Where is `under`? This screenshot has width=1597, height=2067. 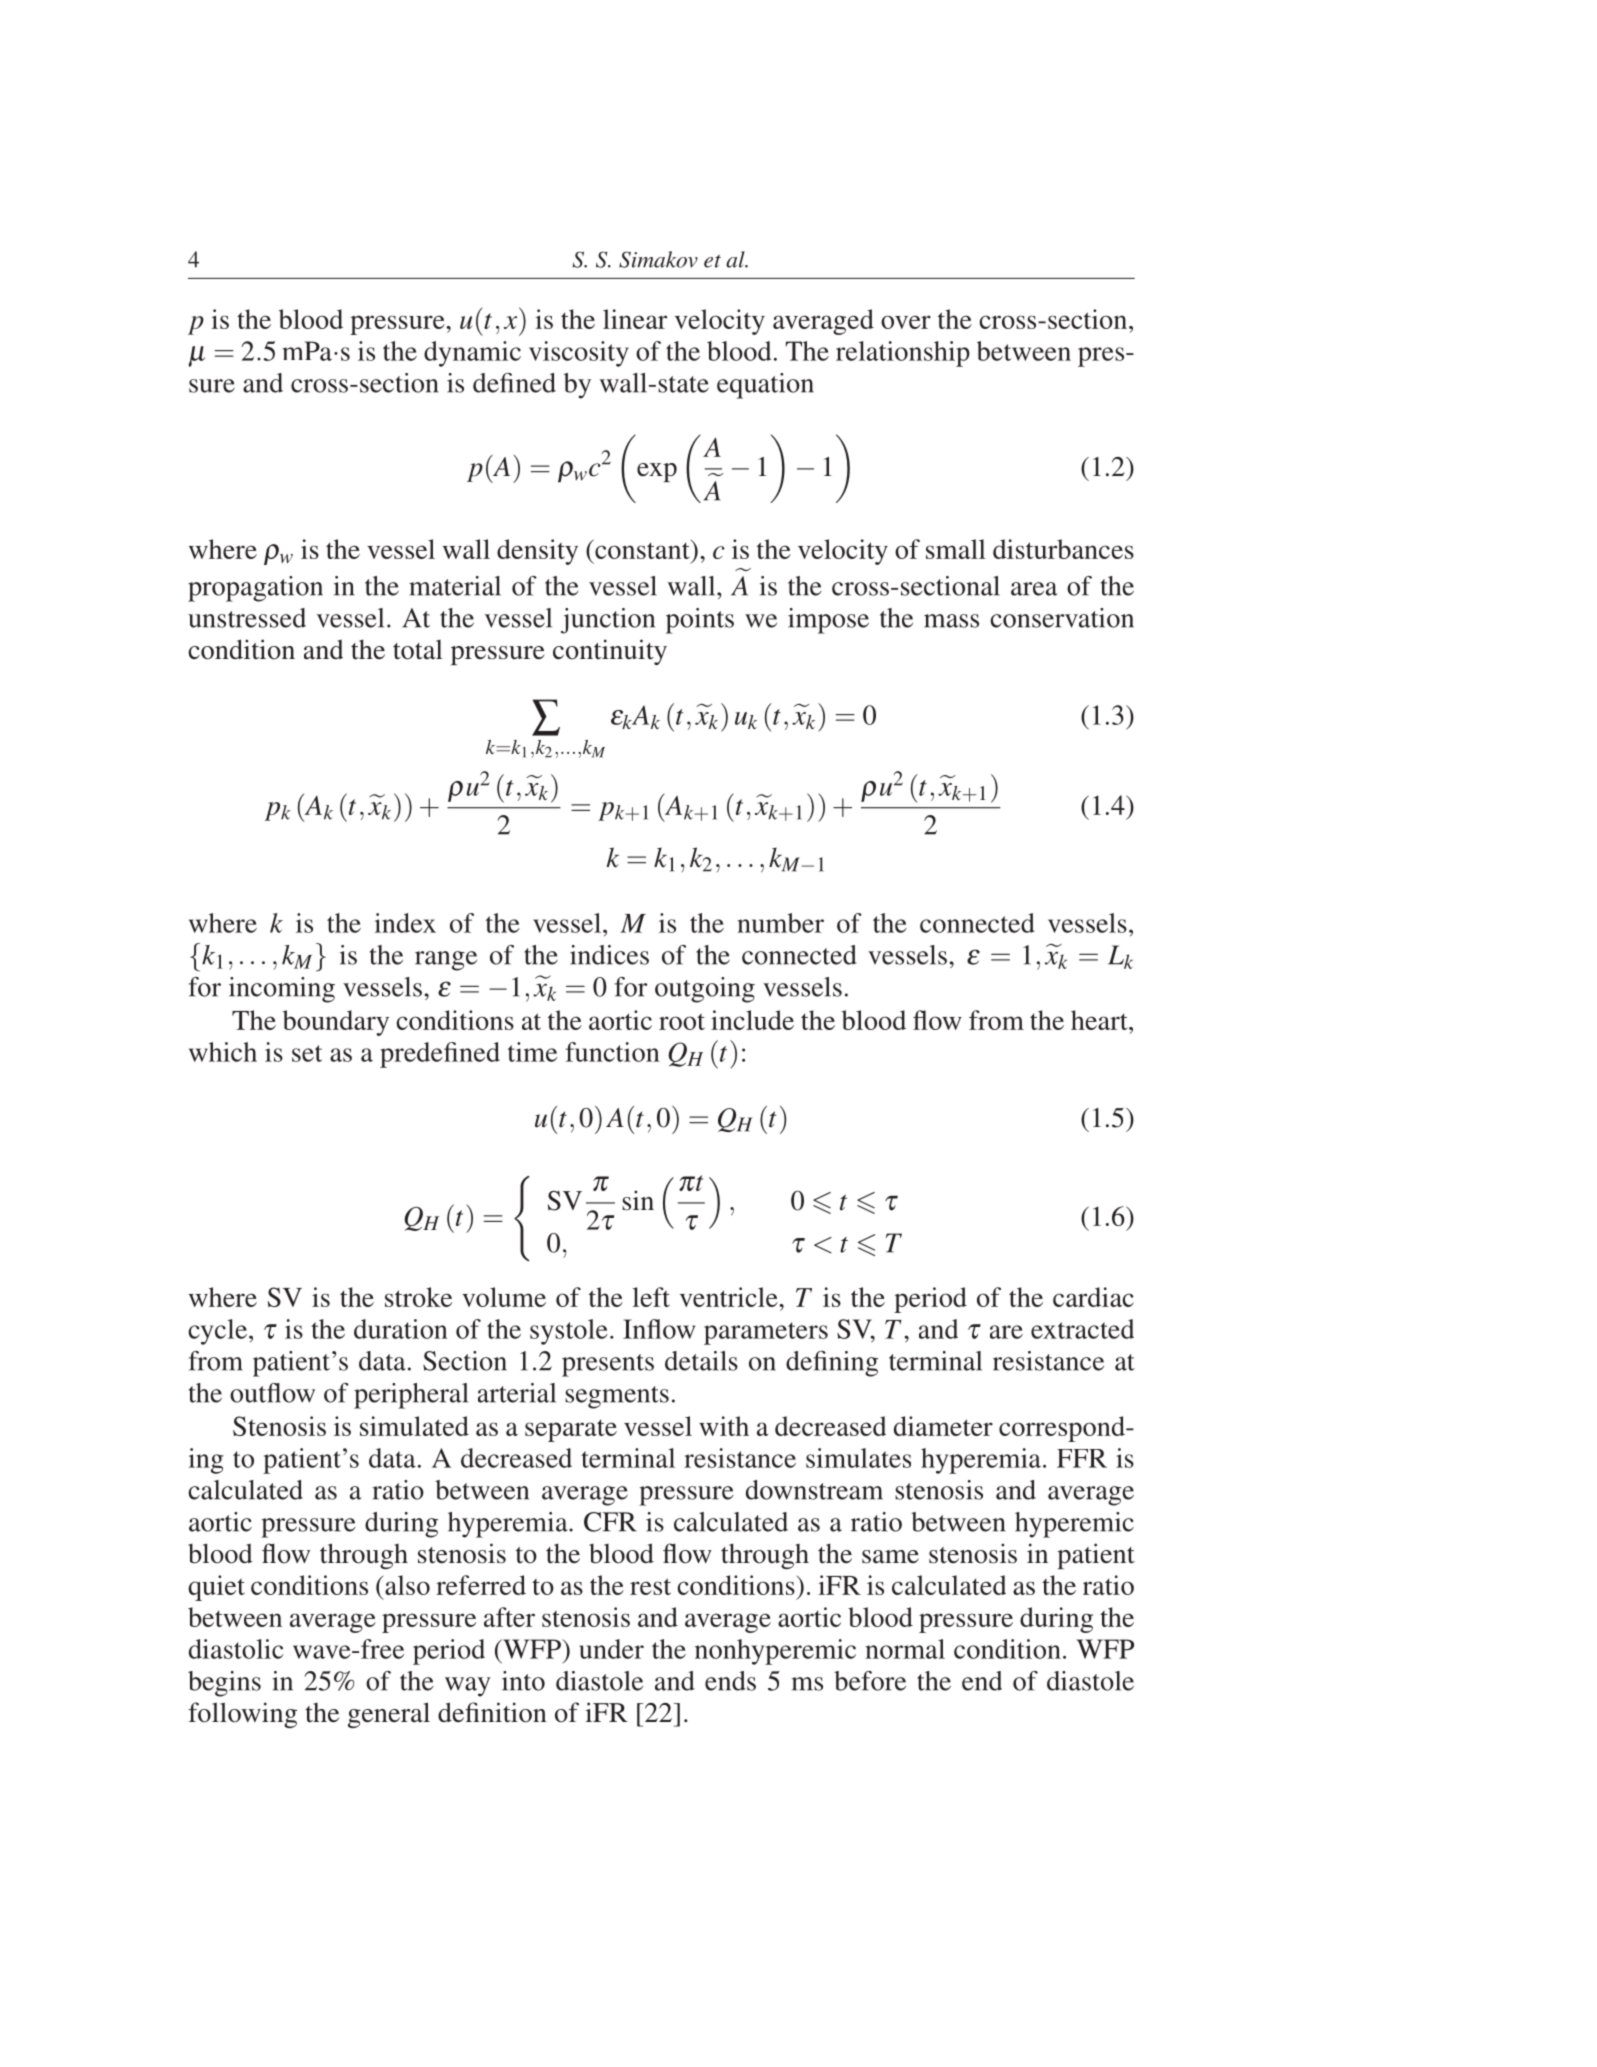 under is located at coordinates (611, 1649).
